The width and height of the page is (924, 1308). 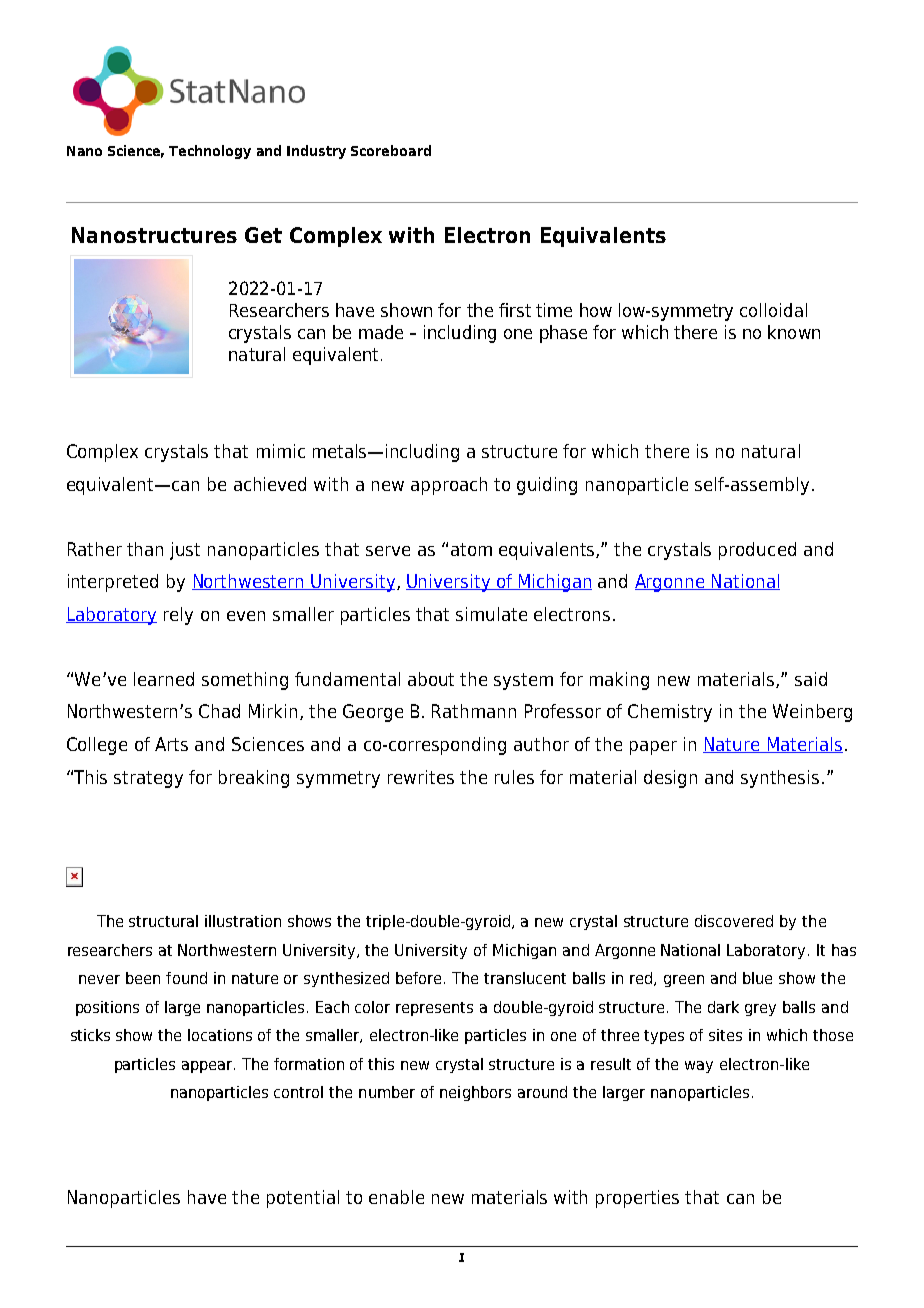 What do you see at coordinates (163, 921) in the page?
I see `structural` at bounding box center [163, 921].
